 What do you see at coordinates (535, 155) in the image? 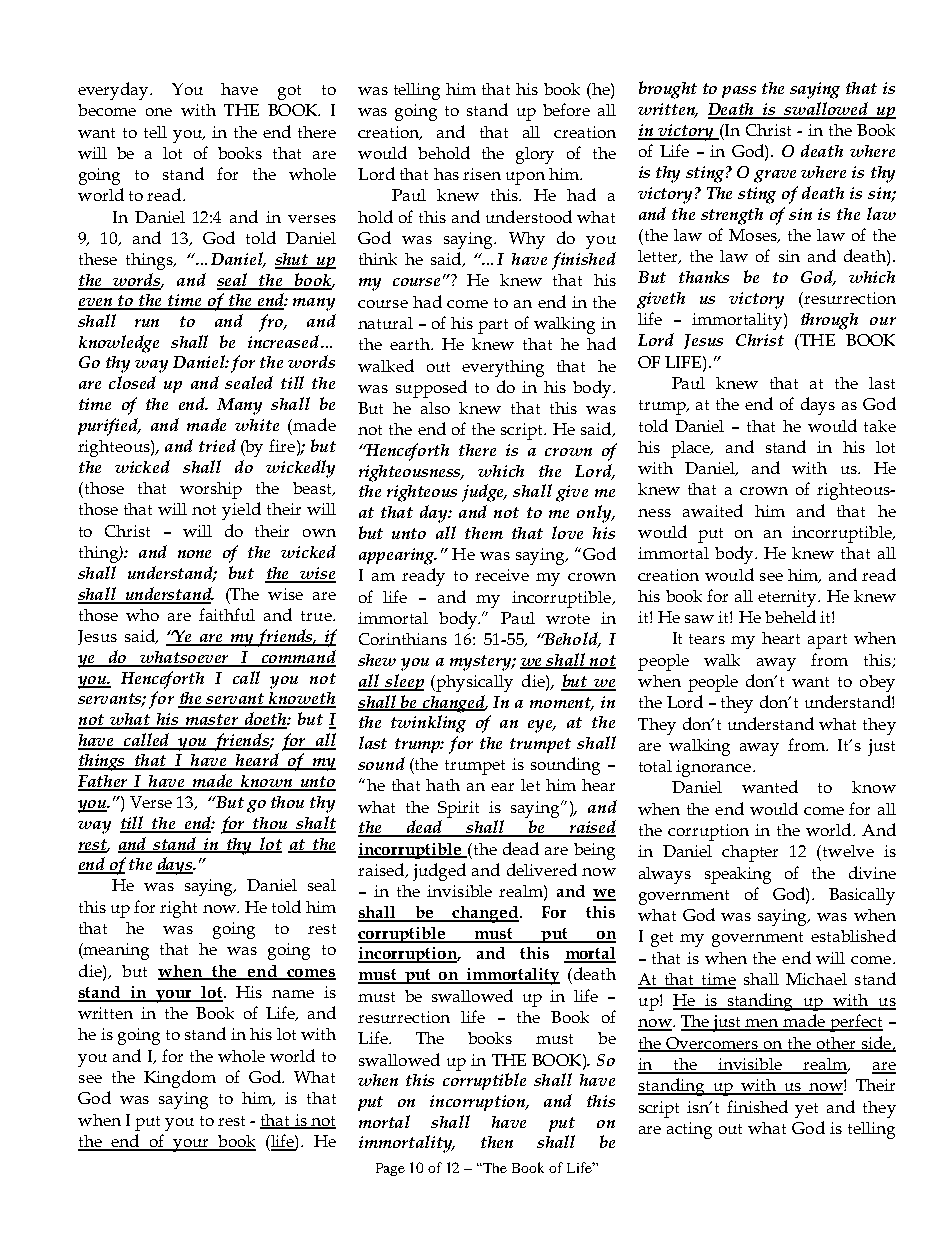
I see `glory` at bounding box center [535, 155].
